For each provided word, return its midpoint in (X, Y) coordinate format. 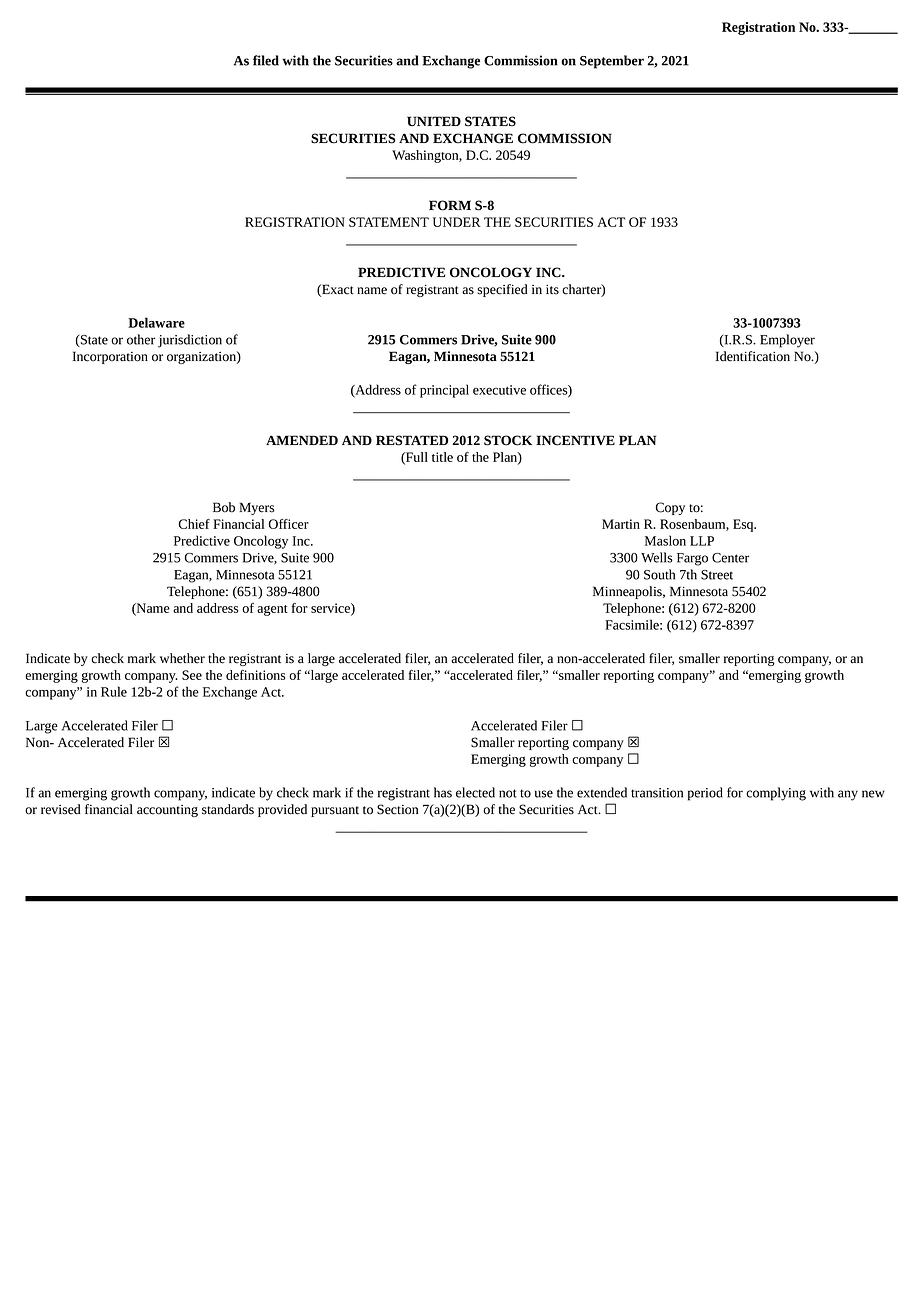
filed (266, 60)
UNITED (434, 121)
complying (776, 794)
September (612, 62)
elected (475, 792)
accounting (167, 811)
